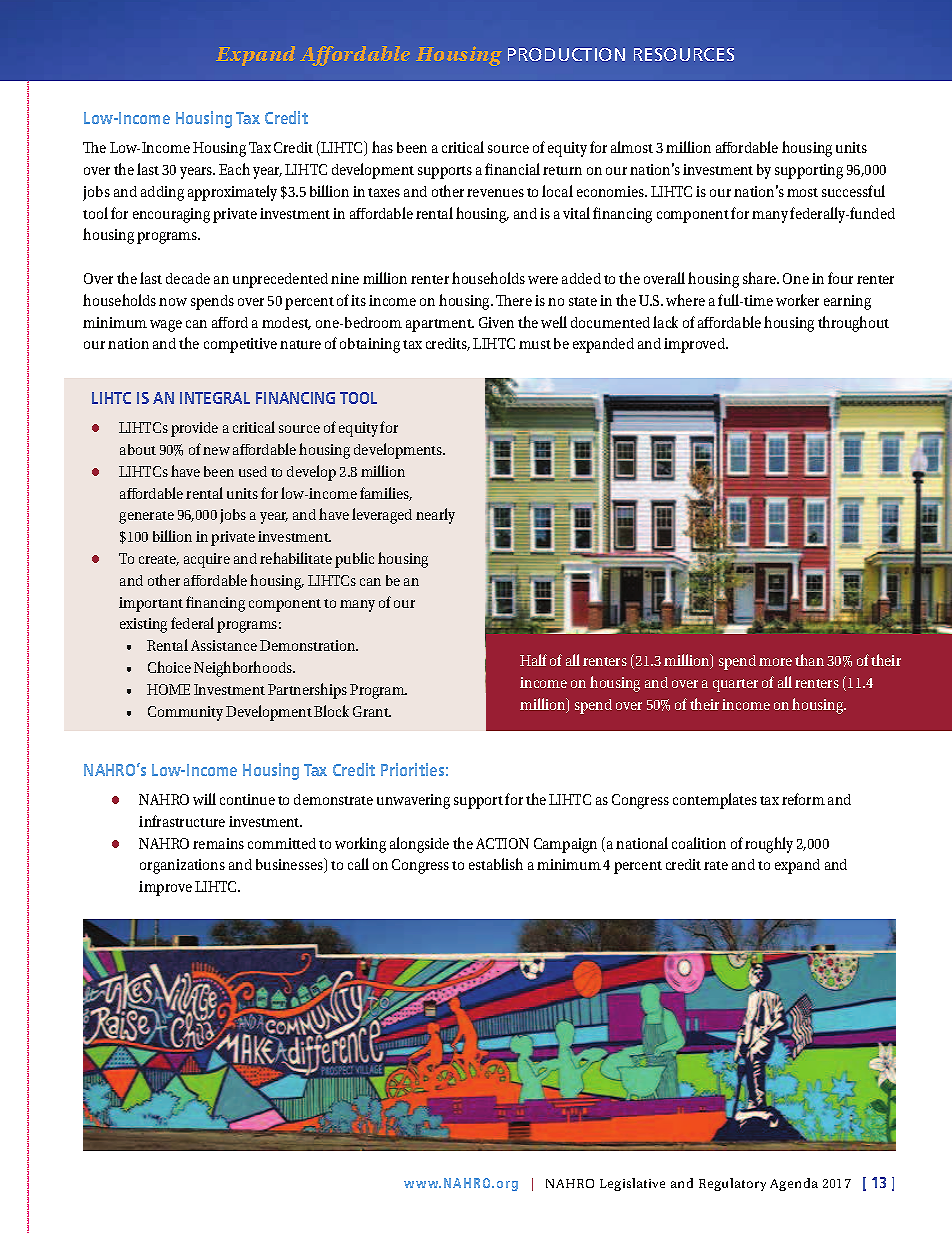 The height and width of the page is (1233, 952). Describe the element at coordinates (496, 864) in the page. I see `establish` at that location.
